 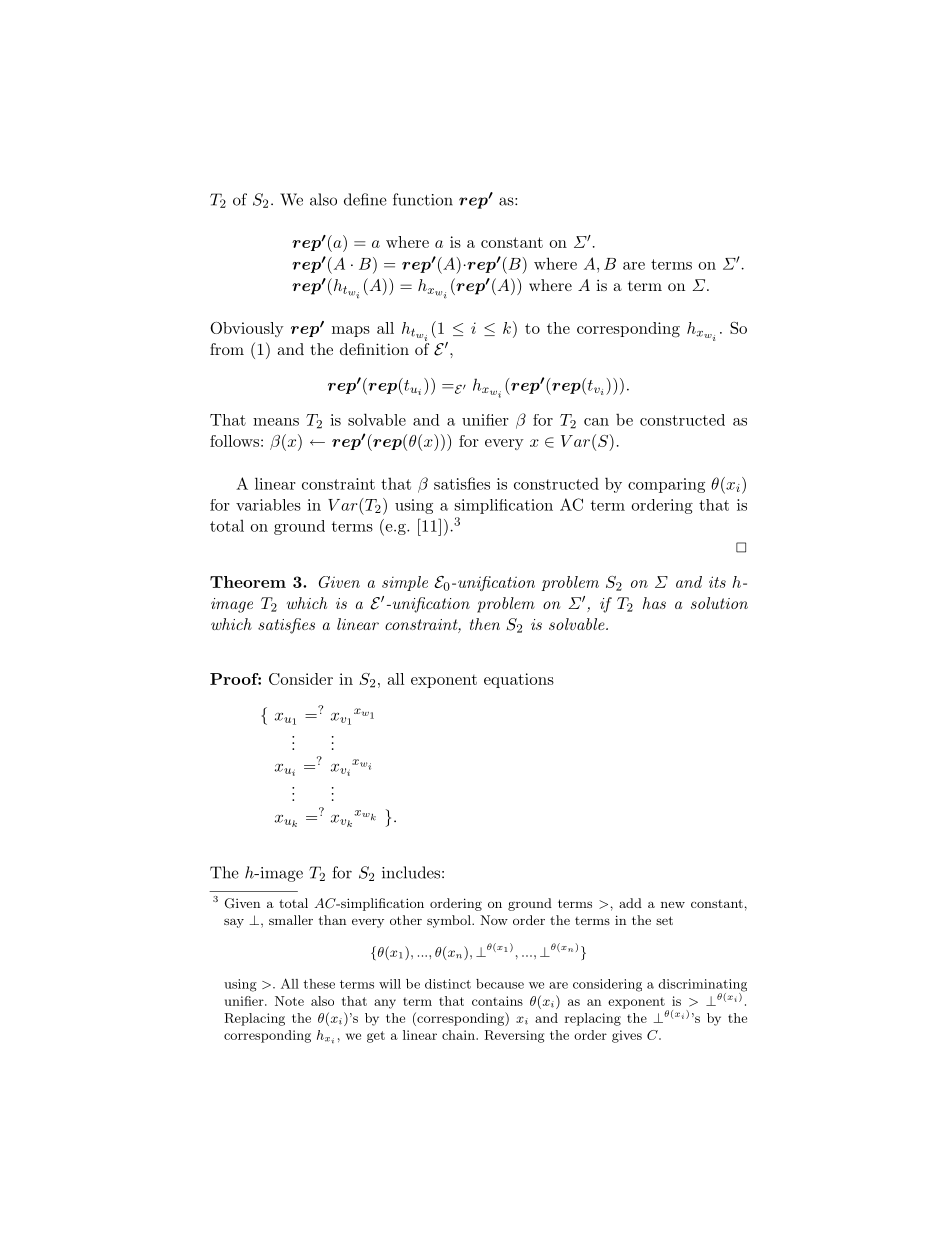 What do you see at coordinates (494, 920) in the screenshot?
I see `Now` at bounding box center [494, 920].
